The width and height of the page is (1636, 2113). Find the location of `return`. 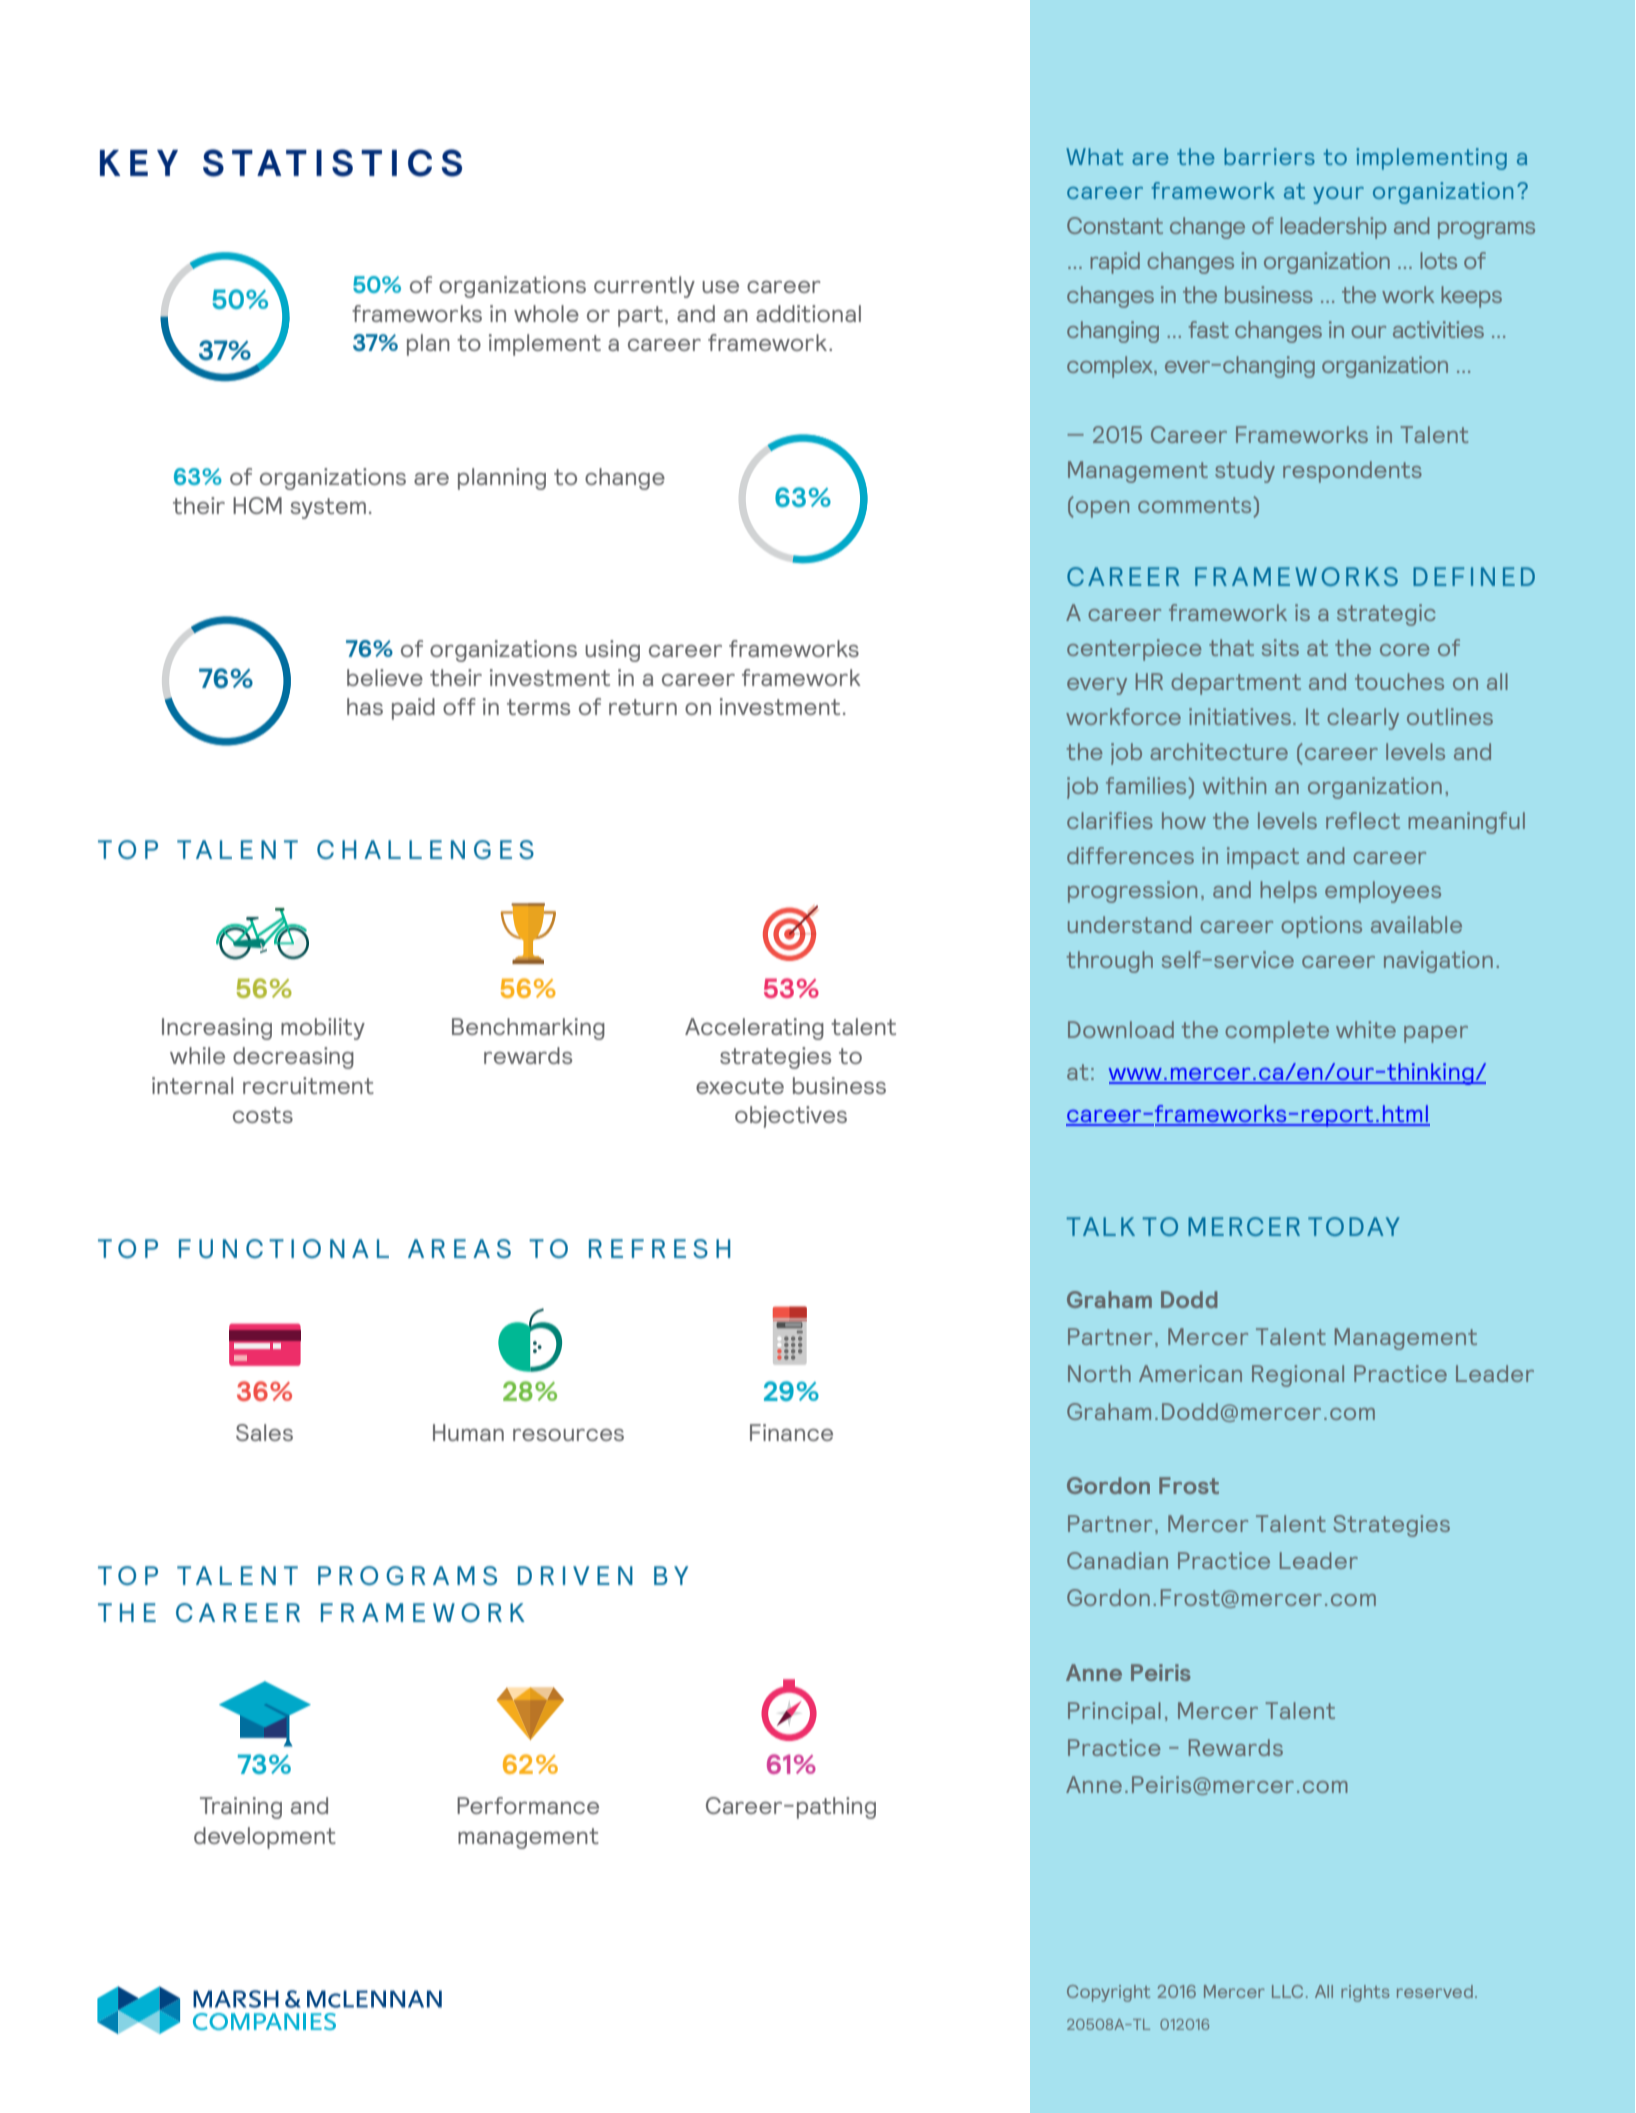

return is located at coordinates (643, 707).
